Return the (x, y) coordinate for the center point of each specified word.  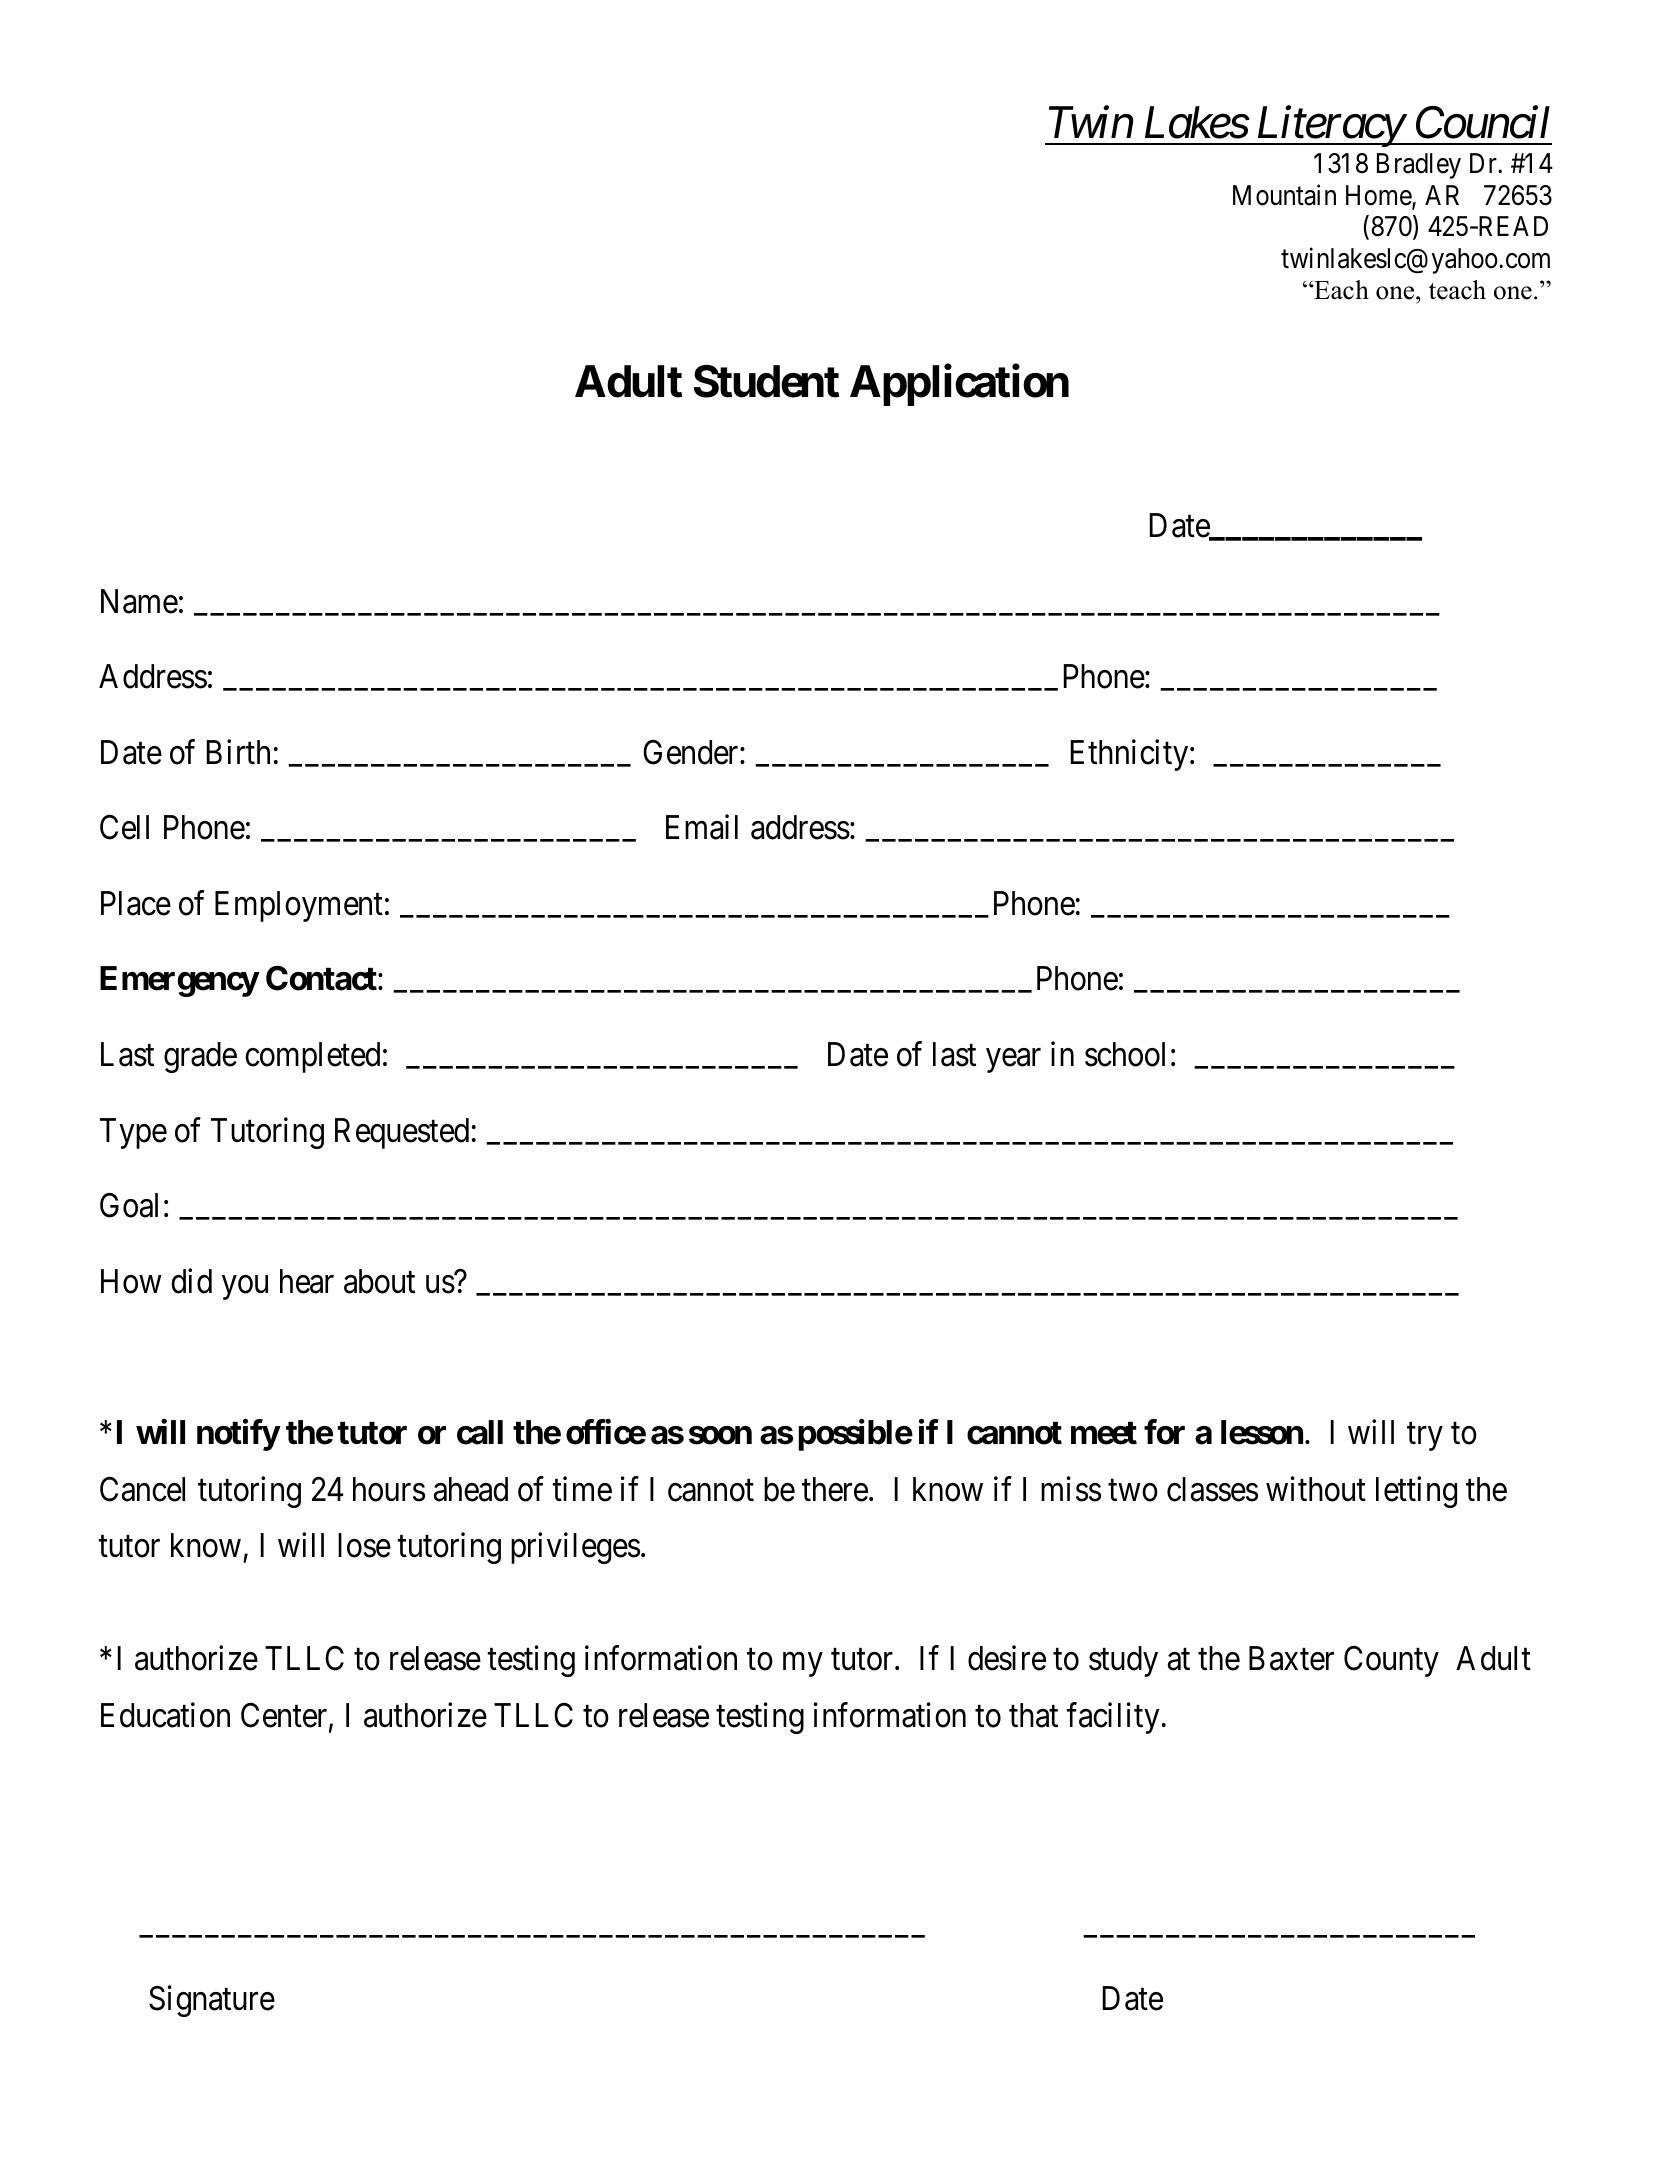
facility (1113, 1718)
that (1033, 1715)
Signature (212, 2001)
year (1013, 1061)
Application (959, 385)
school (1125, 1054)
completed (312, 1057)
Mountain (1284, 195)
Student (766, 381)
